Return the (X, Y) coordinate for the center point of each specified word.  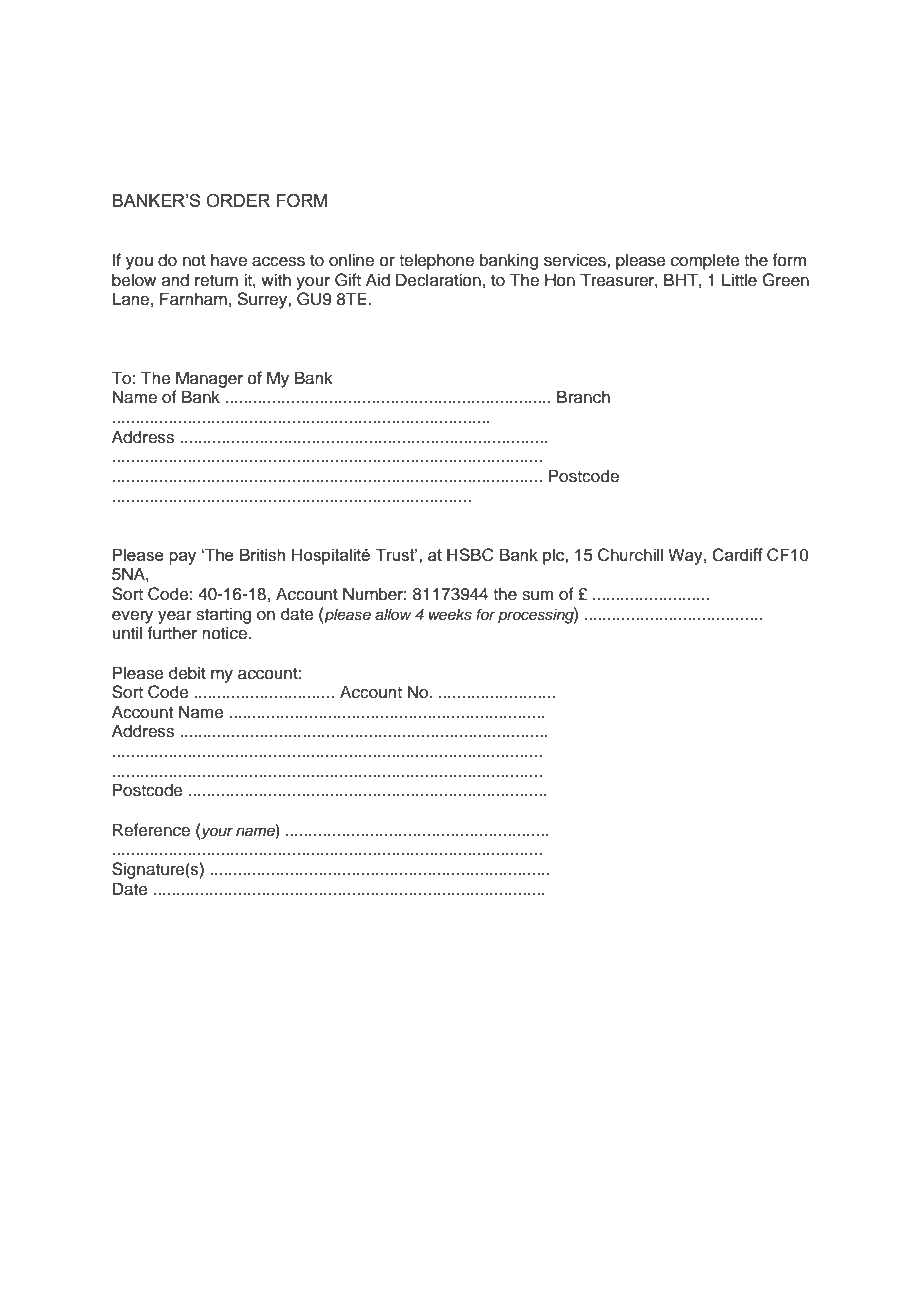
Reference (151, 830)
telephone (436, 261)
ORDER (238, 200)
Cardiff (737, 555)
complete (705, 261)
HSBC (470, 555)
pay (182, 558)
